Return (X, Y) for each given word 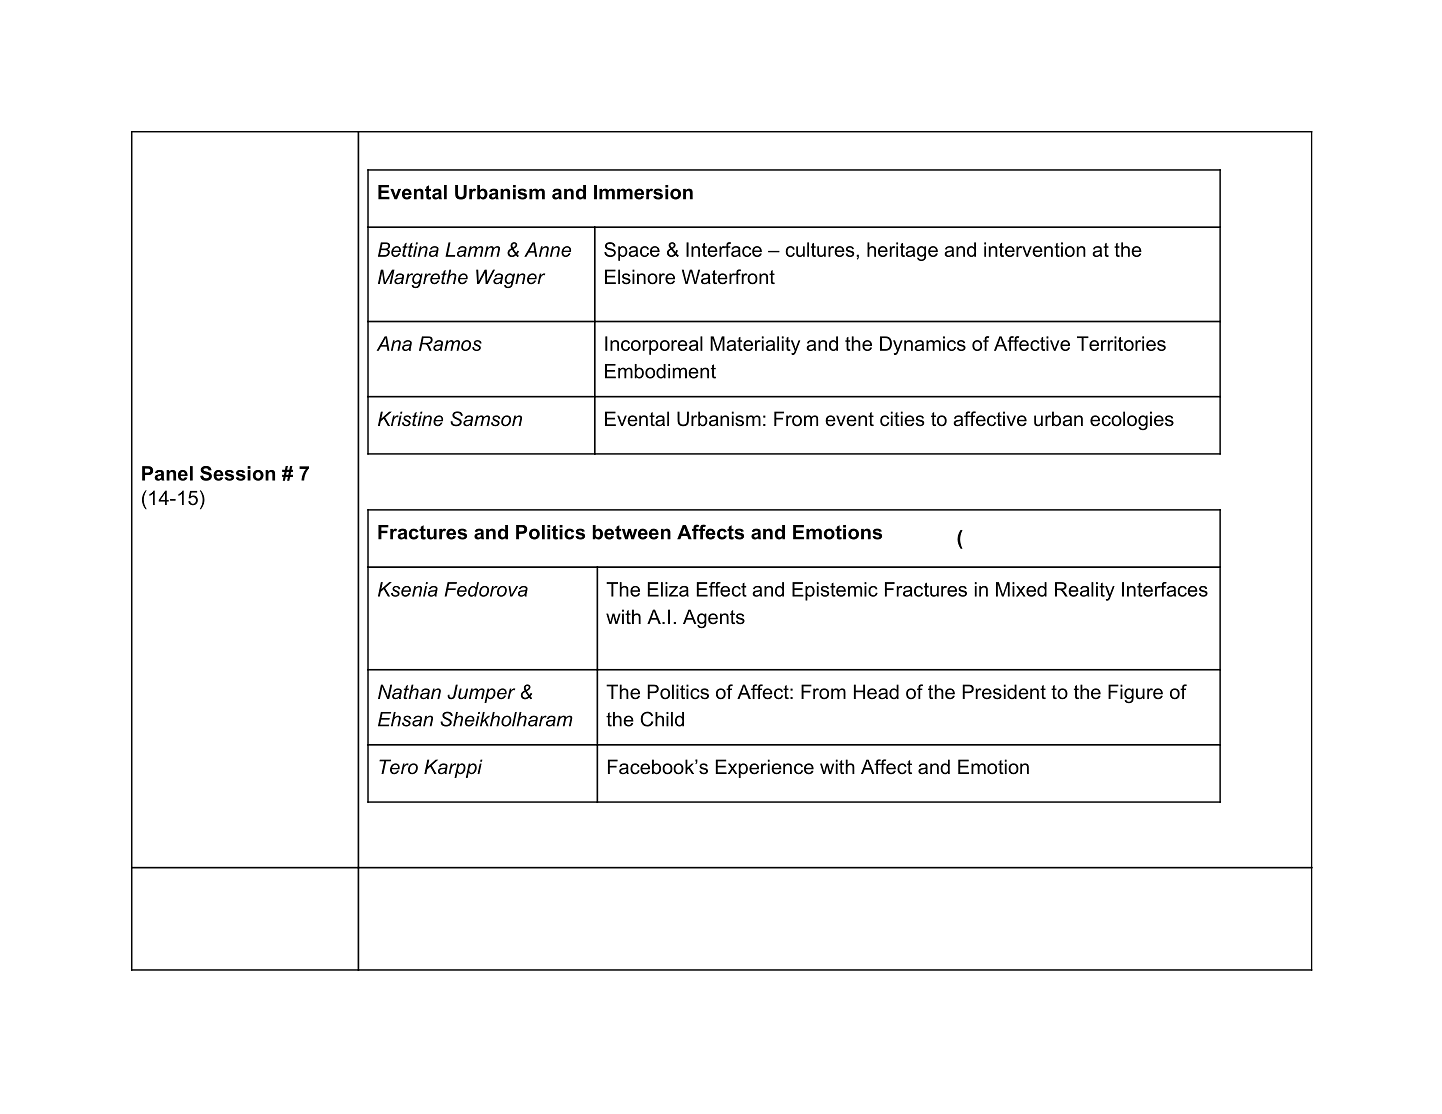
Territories (1121, 343)
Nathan (409, 692)
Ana (394, 343)
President (1004, 692)
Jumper (481, 693)
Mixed (1021, 589)
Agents (714, 618)
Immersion (643, 192)
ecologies (1132, 420)
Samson (486, 419)
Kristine (410, 419)
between (632, 532)
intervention (1035, 249)
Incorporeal (654, 345)
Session (237, 473)
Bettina (408, 249)
